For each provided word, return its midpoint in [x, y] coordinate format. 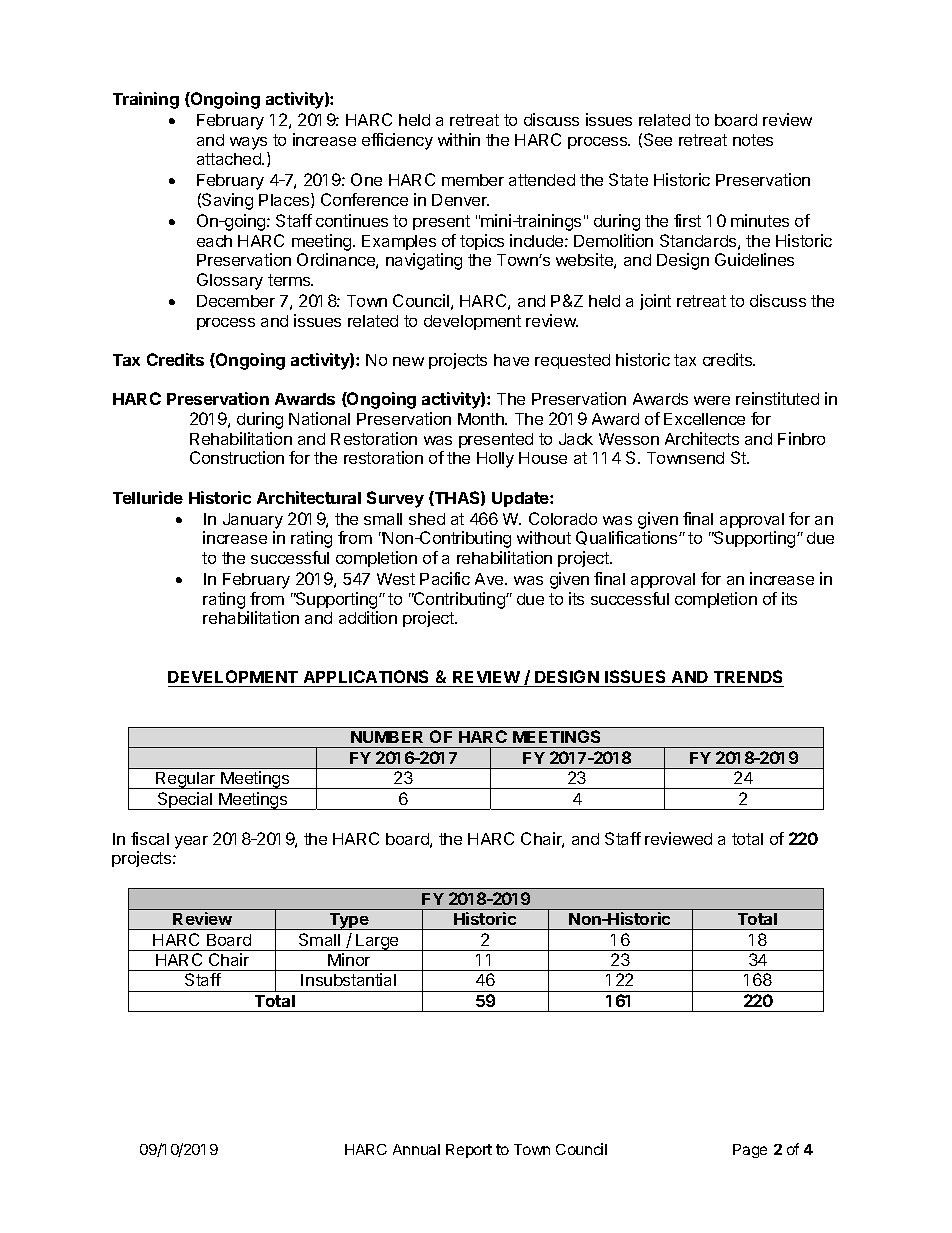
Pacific [445, 578]
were [712, 400]
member [473, 180]
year [191, 842]
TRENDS [747, 678]
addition [368, 617]
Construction [237, 457]
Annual [416, 1149]
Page [750, 1151]
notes [753, 140]
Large [377, 942]
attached [230, 159]
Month [482, 419]
